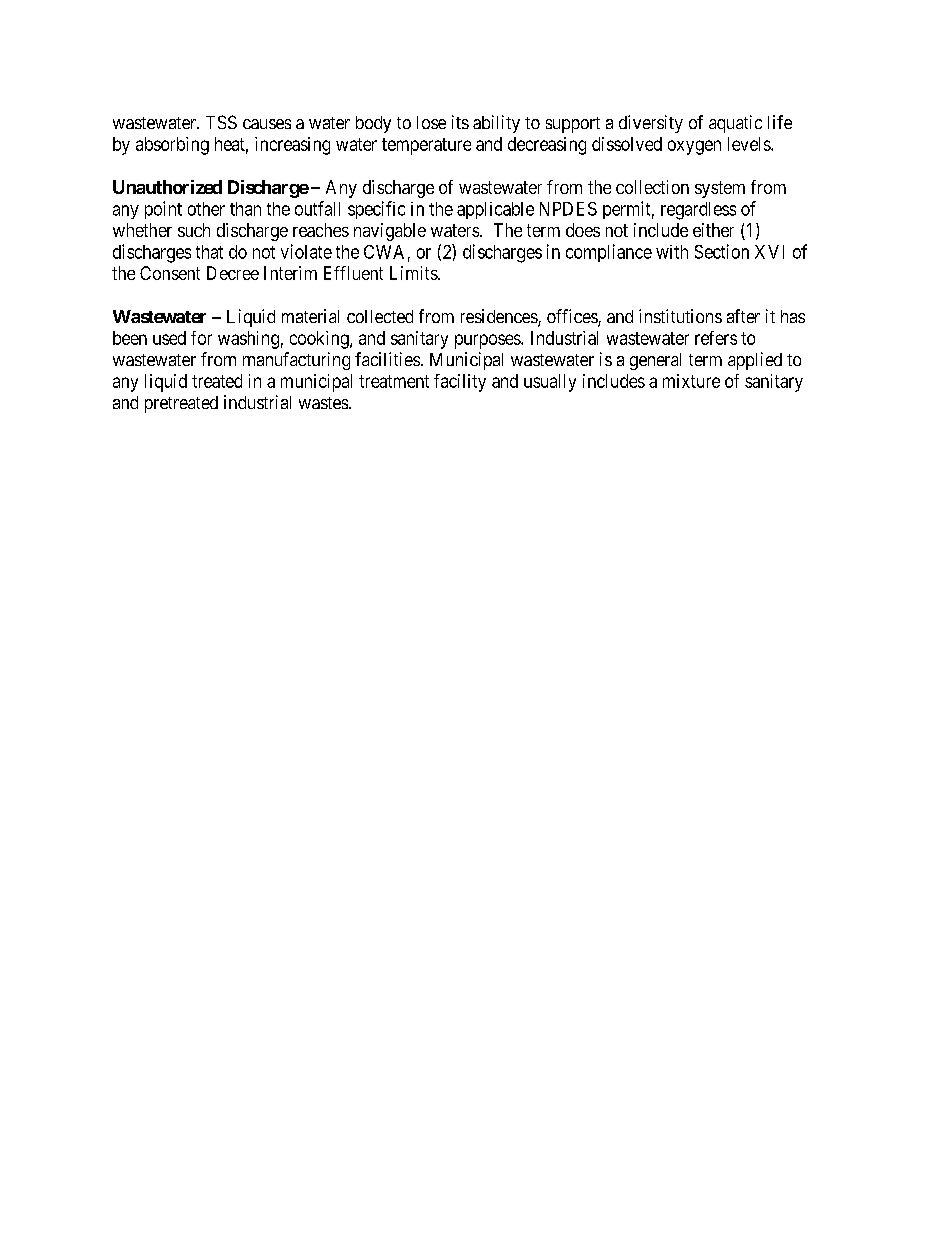  I want to click on regardless, so click(698, 211).
